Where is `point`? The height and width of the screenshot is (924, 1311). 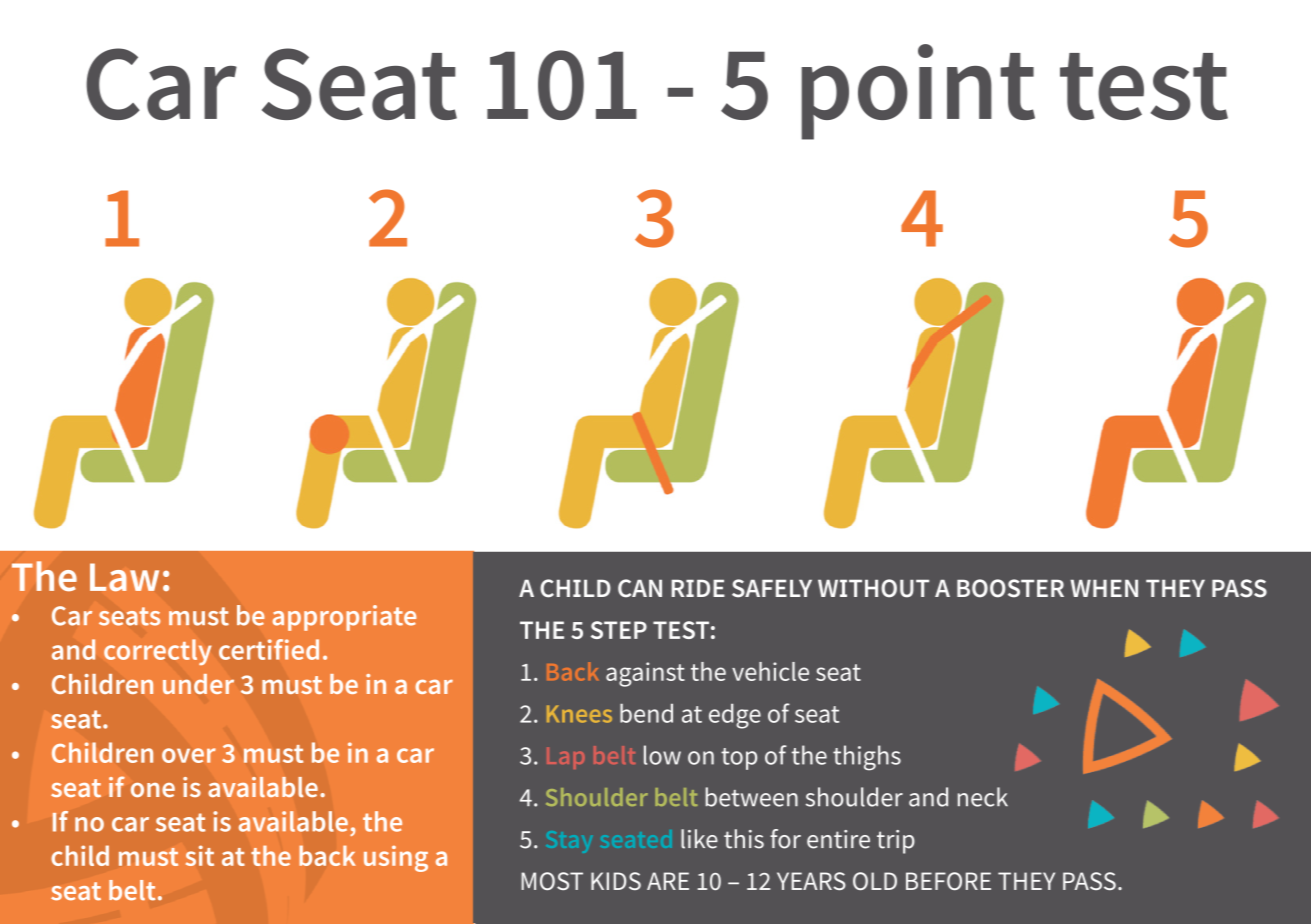
point is located at coordinates (918, 92).
